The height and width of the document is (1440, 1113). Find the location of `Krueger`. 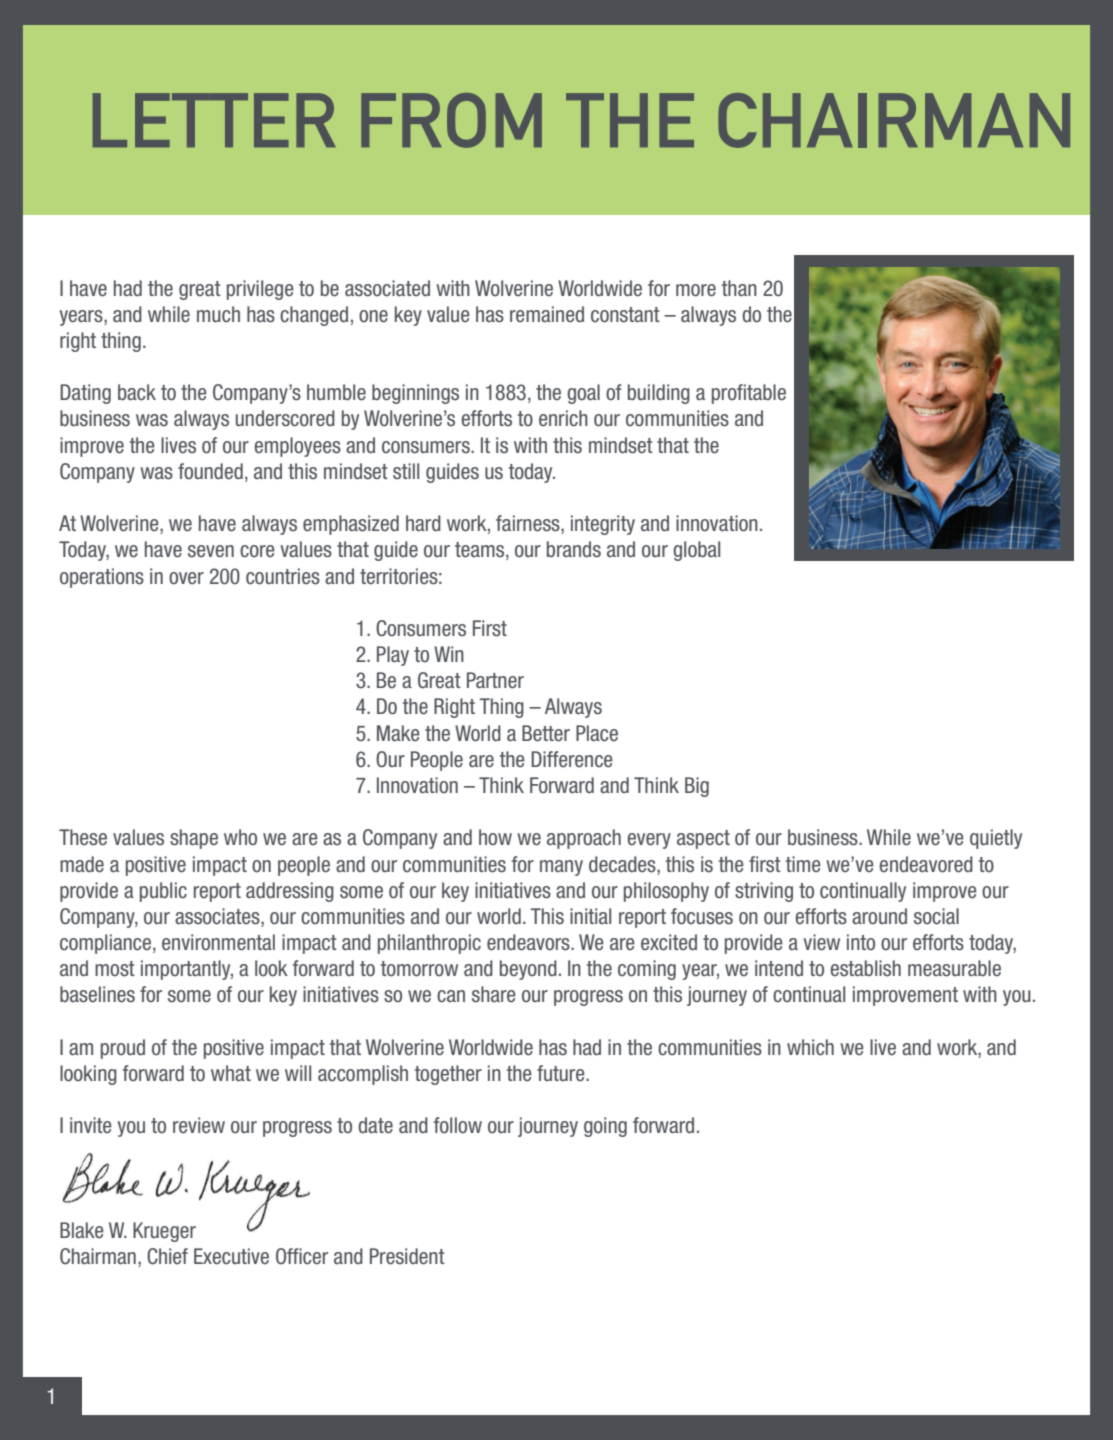

Krueger is located at coordinates (164, 1232).
